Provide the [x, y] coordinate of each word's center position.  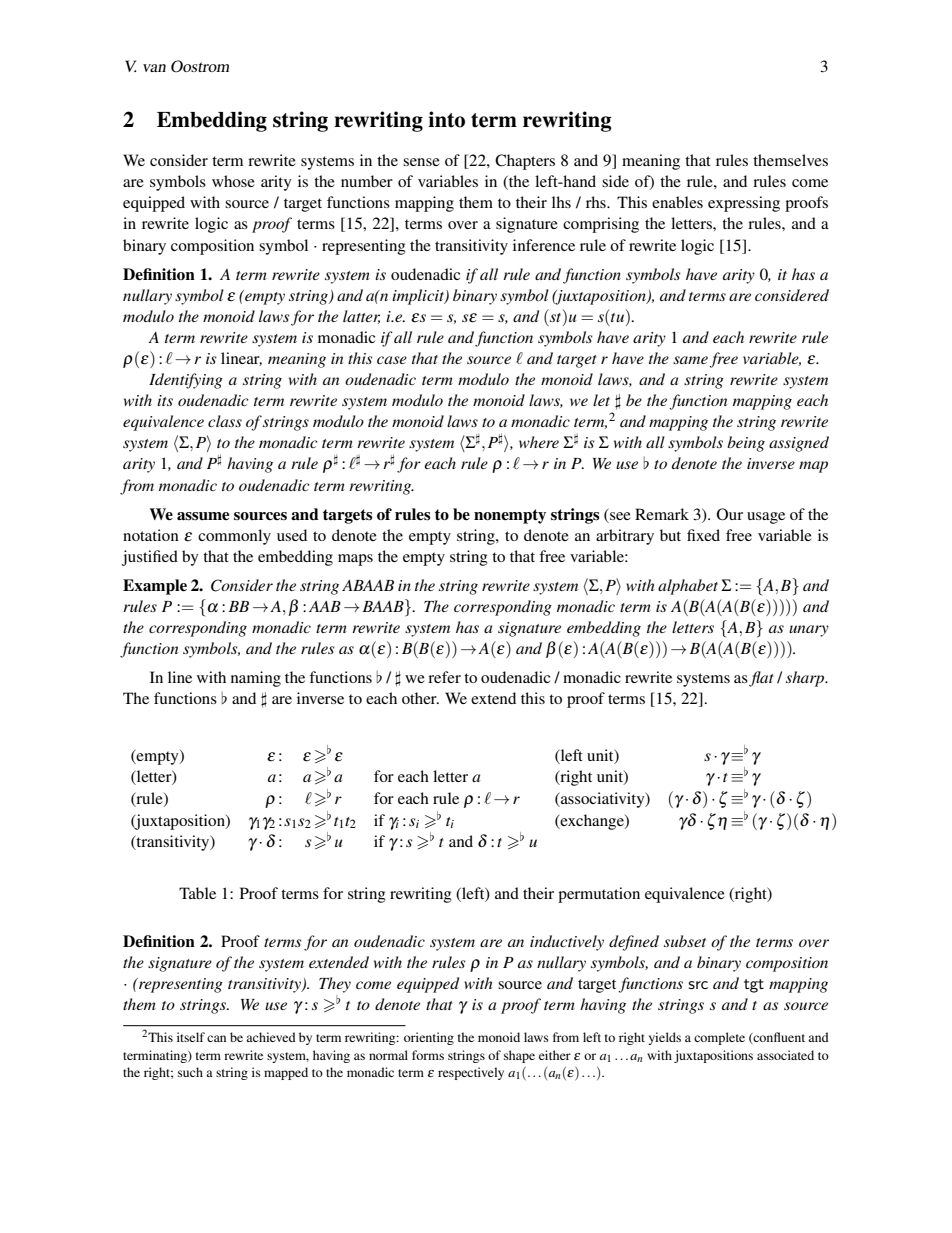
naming [256, 679]
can [216, 1038]
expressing [744, 204]
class [225, 421]
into [446, 119]
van [154, 68]
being [746, 444]
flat [761, 679]
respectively [471, 1073]
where [539, 442]
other [420, 698]
